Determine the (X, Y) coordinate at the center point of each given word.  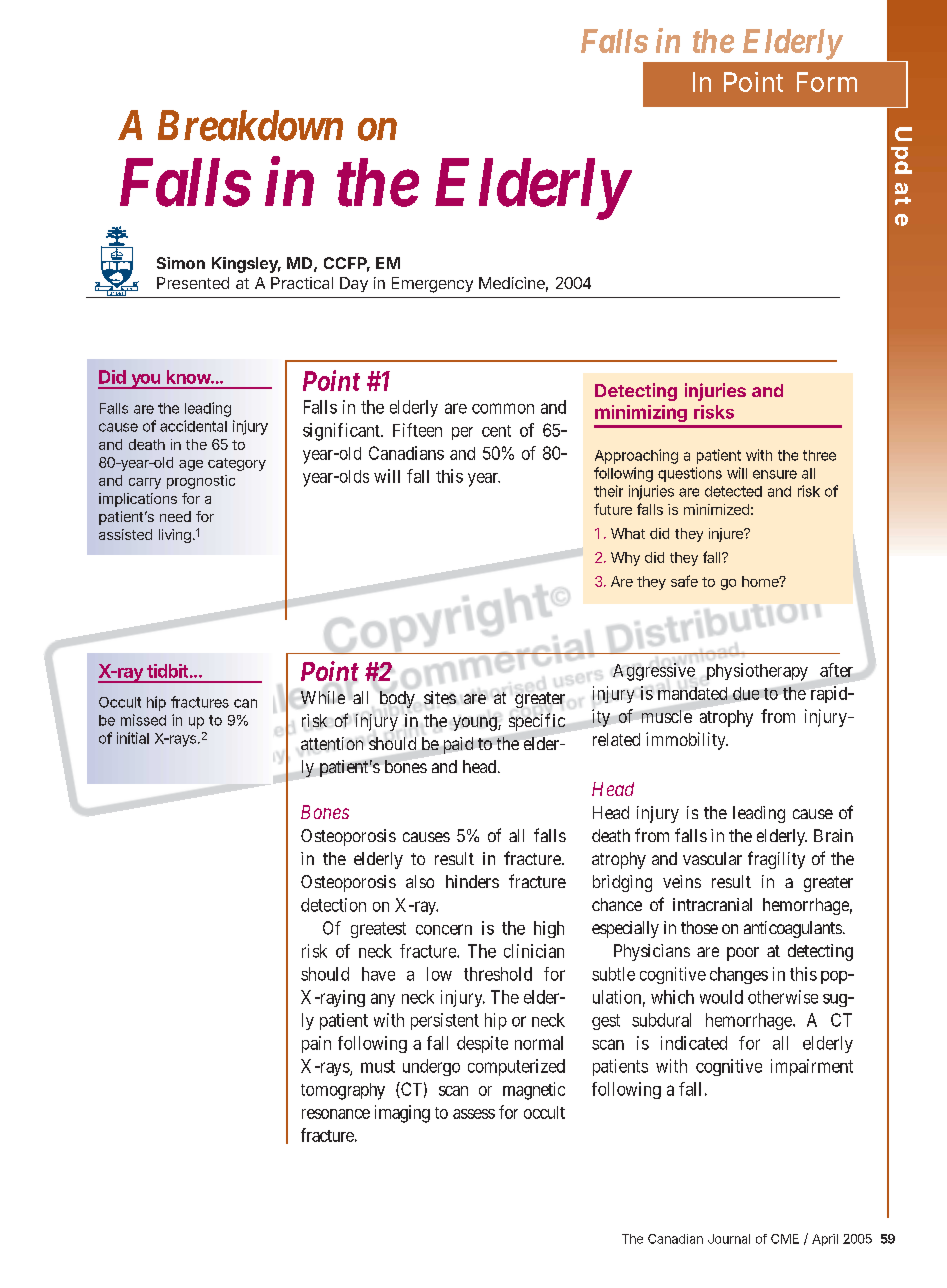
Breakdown (250, 125)
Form (827, 82)
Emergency (432, 285)
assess (474, 1114)
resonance (336, 1114)
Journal (729, 1239)
